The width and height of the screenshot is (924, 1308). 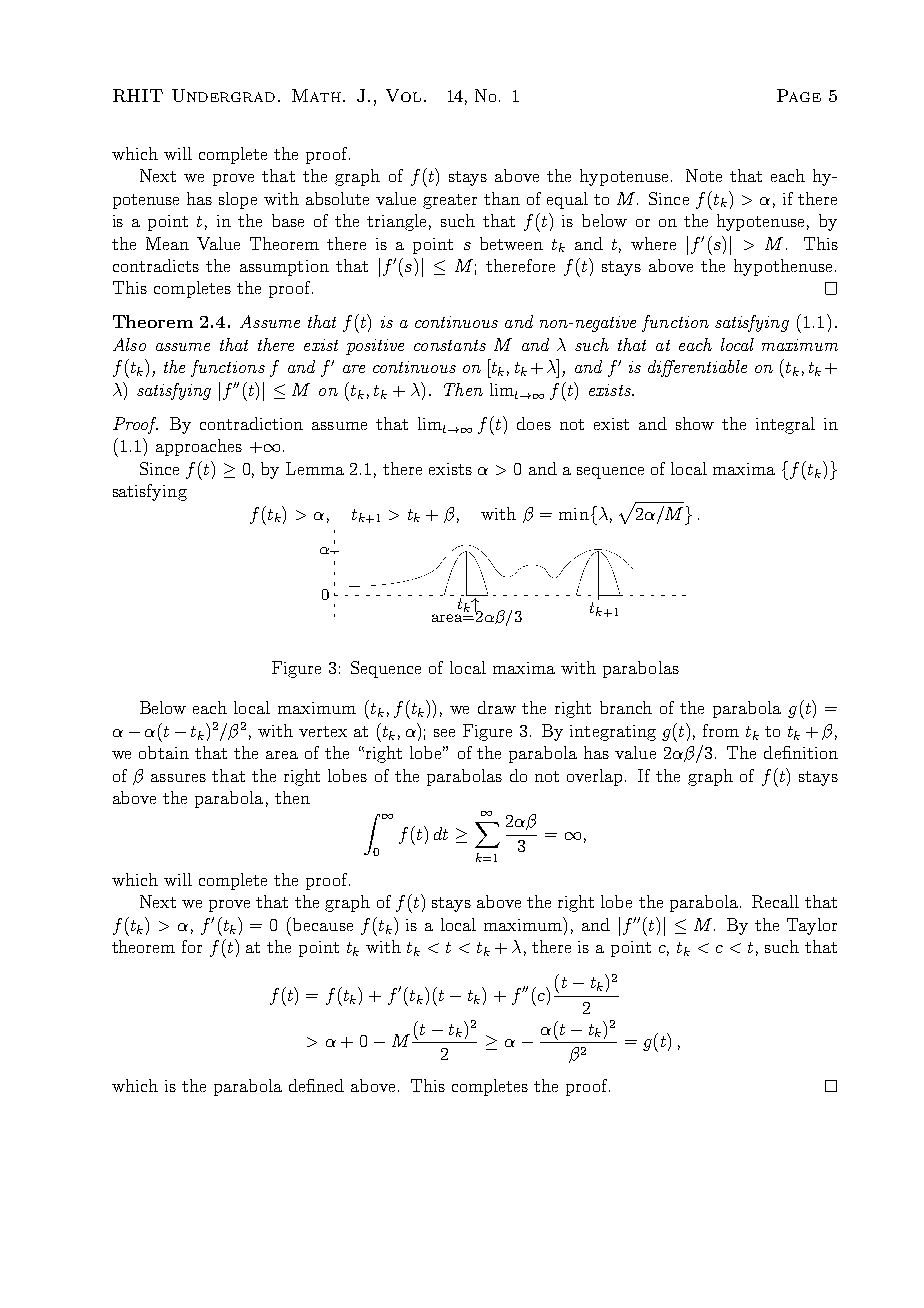 I want to click on Taylor, so click(x=812, y=926).
